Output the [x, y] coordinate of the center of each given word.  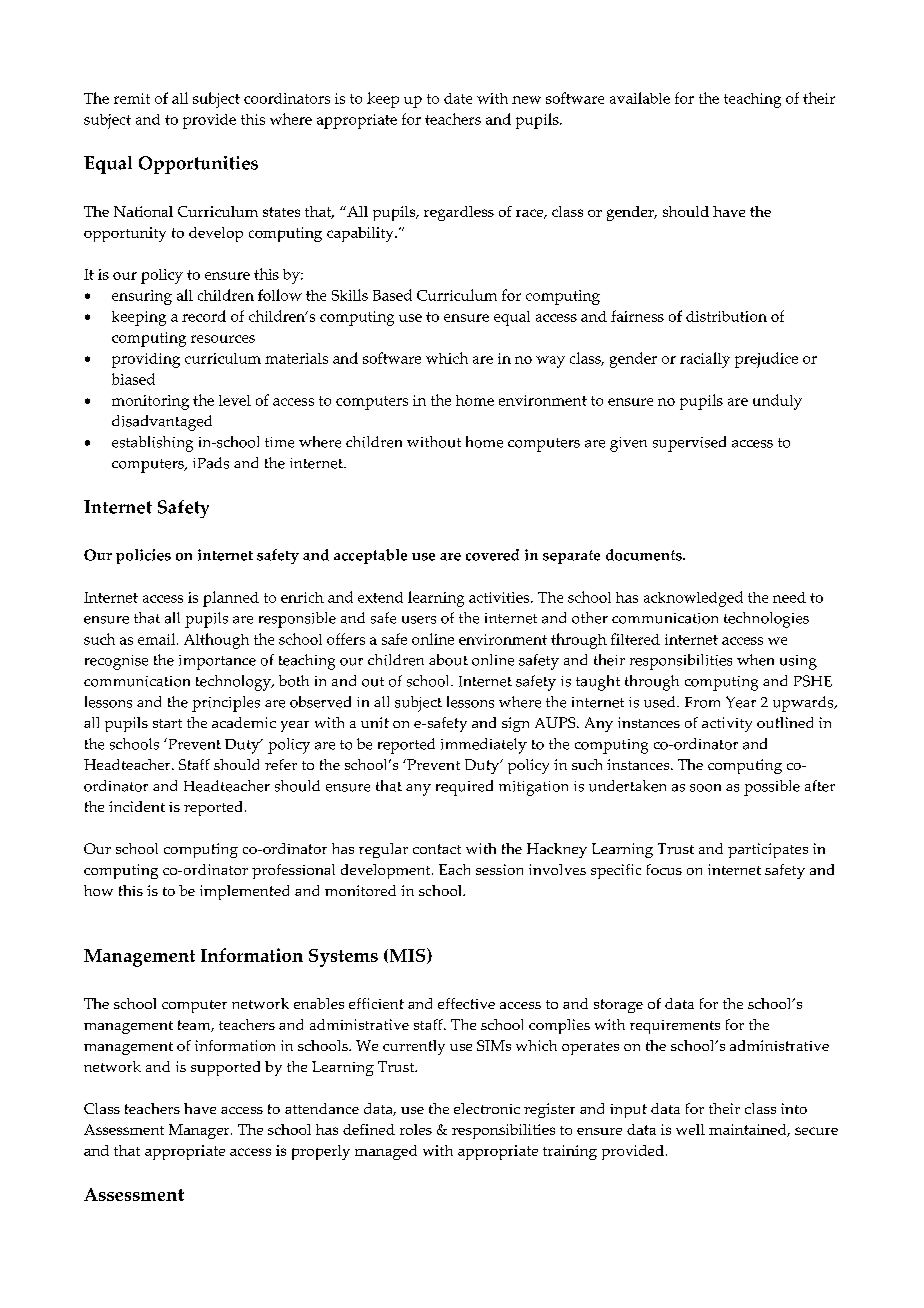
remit [132, 98]
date [458, 98]
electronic [487, 1108]
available [640, 98]
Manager [200, 1131]
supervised [689, 444]
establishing [152, 444]
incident [137, 806]
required [464, 788]
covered [492, 555]
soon [705, 788]
